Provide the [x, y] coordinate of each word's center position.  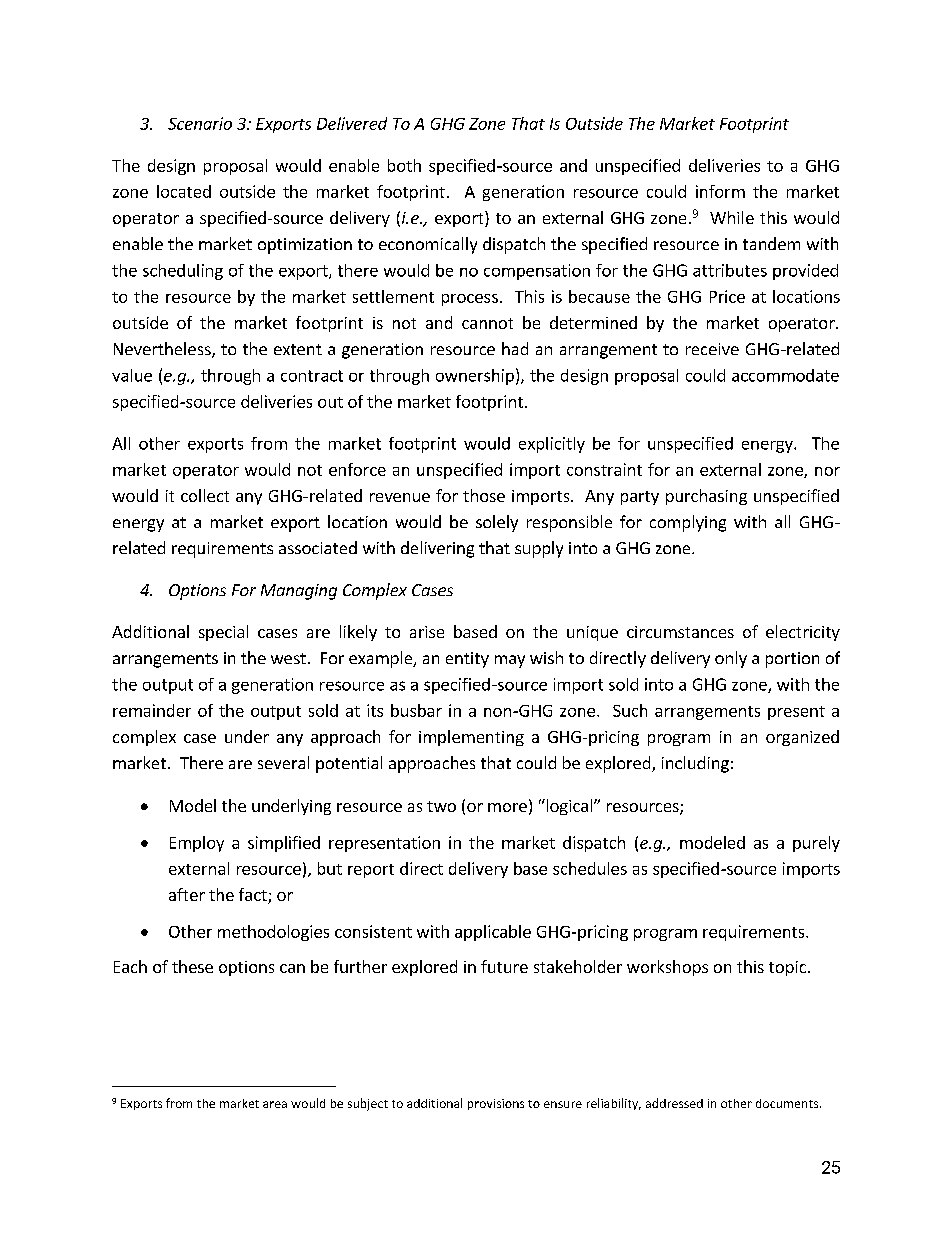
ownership [475, 377]
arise [427, 632]
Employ [197, 844]
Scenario [200, 123]
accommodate [785, 375]
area [275, 1104]
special [223, 633]
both [404, 165]
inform [720, 191]
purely [816, 844]
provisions [496, 1104]
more [507, 807]
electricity [803, 633]
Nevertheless [163, 350]
